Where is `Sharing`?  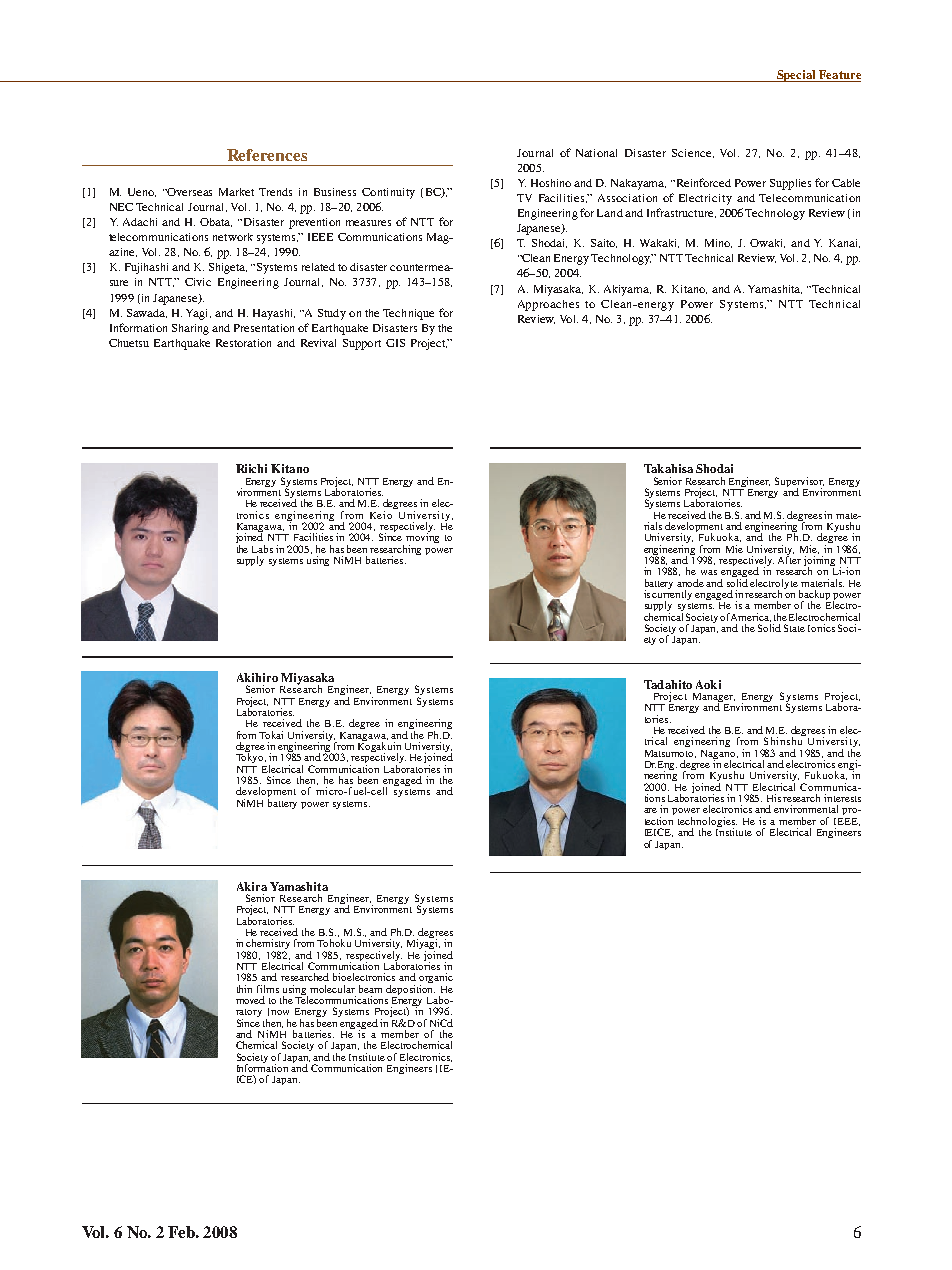
Sharing is located at coordinates (190, 329).
